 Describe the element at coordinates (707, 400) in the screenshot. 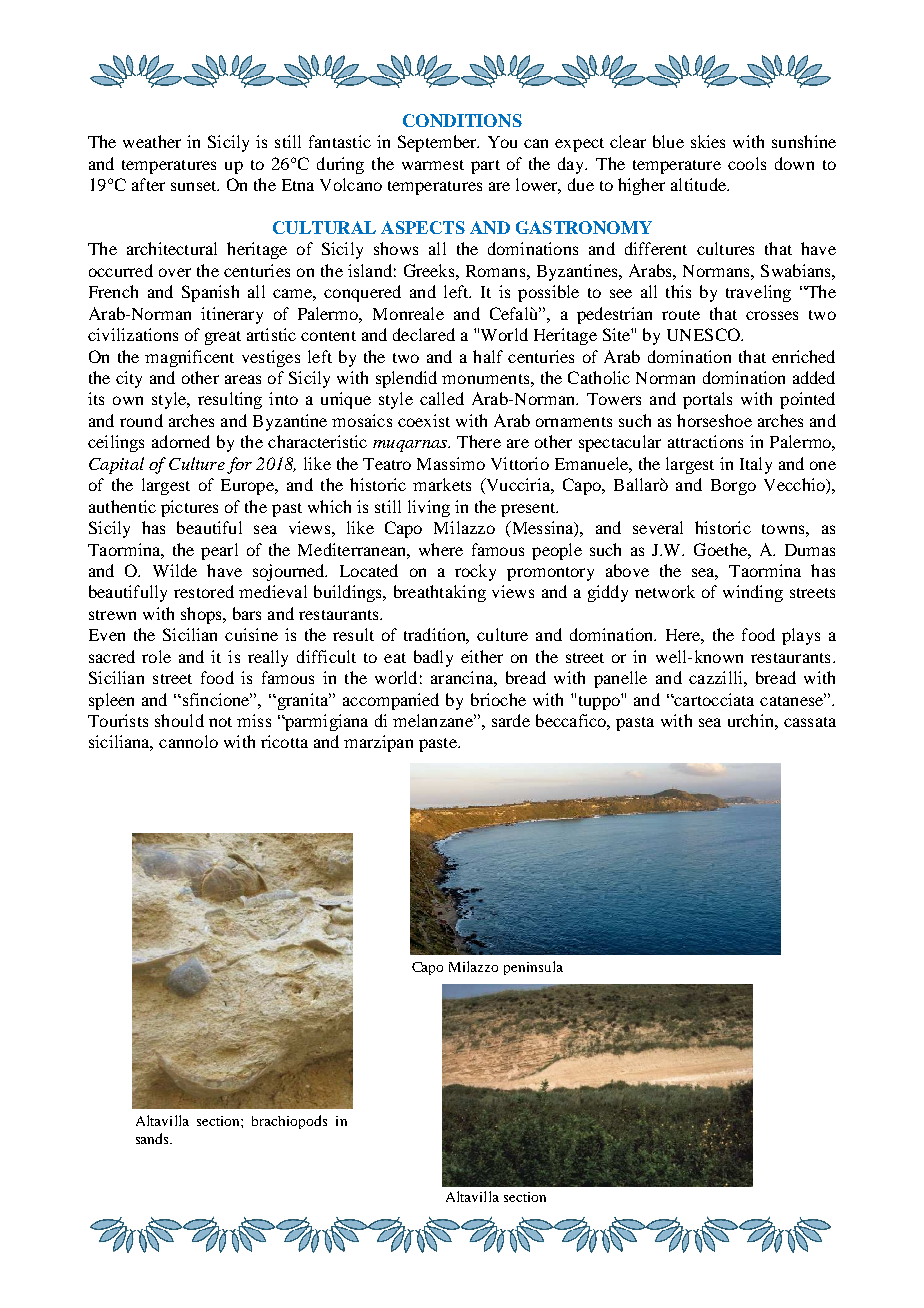

I see `portals` at that location.
